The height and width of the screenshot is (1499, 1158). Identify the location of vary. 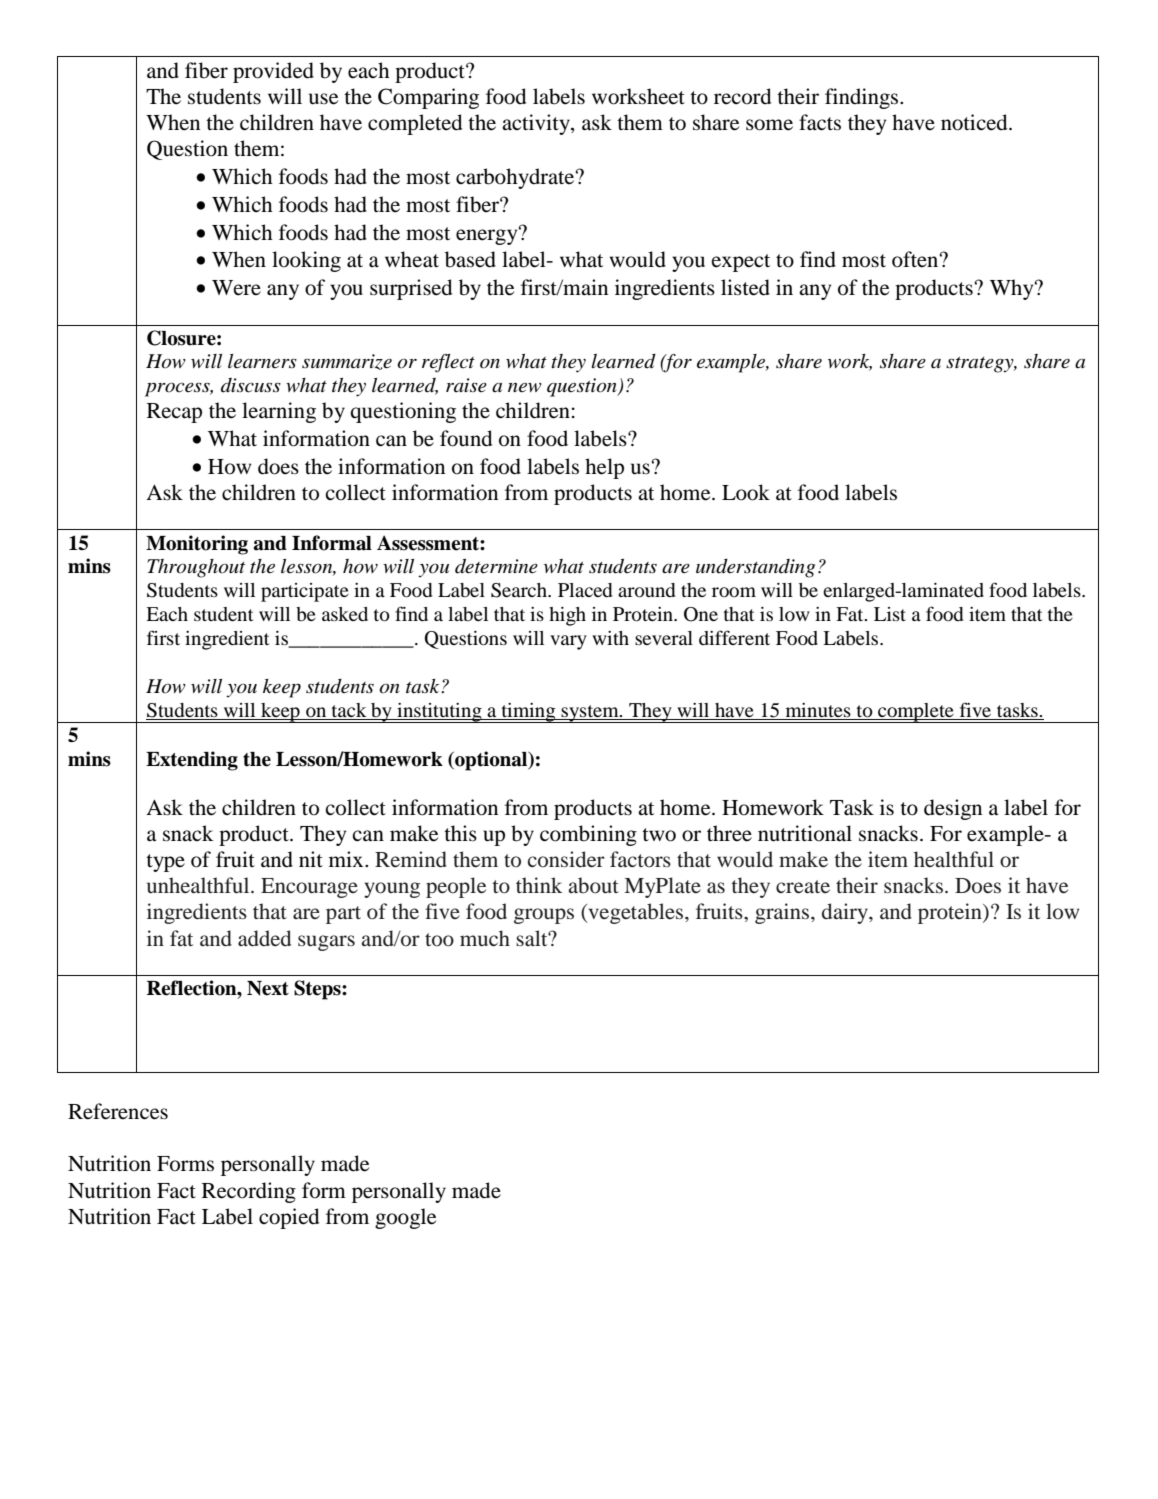
(568, 642).
